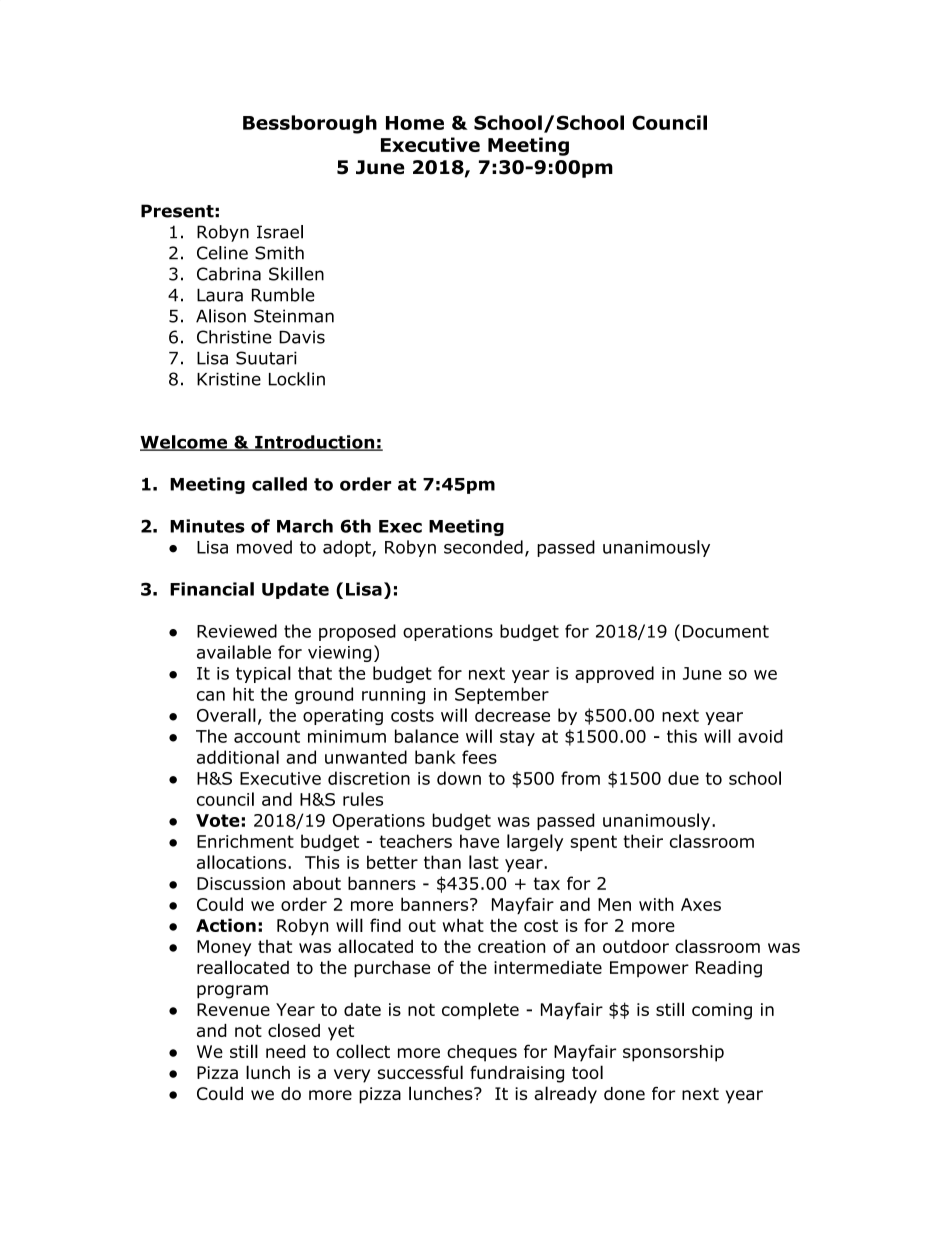 The width and height of the image is (952, 1233). I want to click on Home, so click(415, 123).
